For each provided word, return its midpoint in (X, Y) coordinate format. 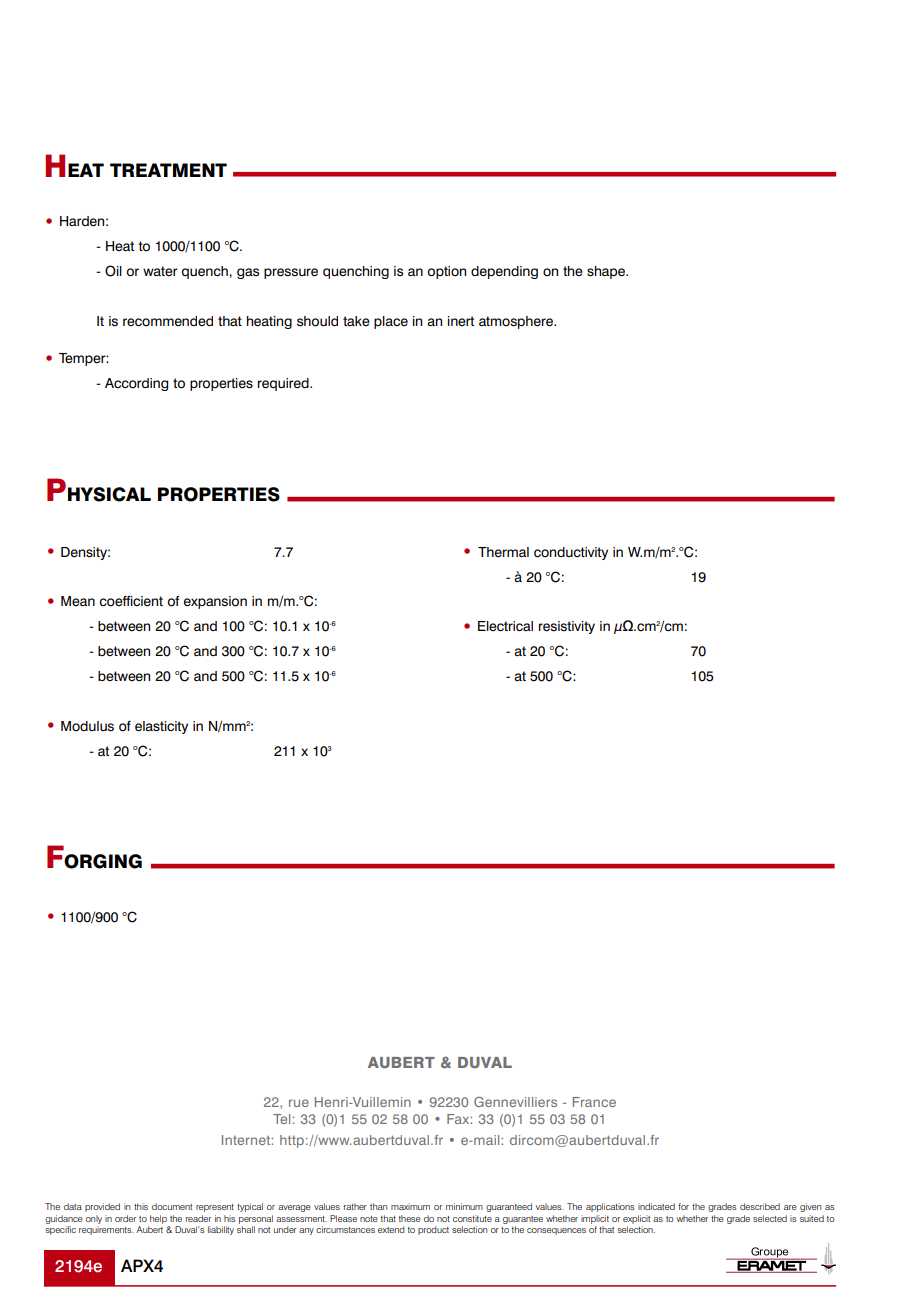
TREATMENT (168, 170)
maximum (410, 1206)
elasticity (161, 727)
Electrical (505, 626)
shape (607, 272)
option (446, 272)
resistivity (567, 627)
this (141, 1206)
